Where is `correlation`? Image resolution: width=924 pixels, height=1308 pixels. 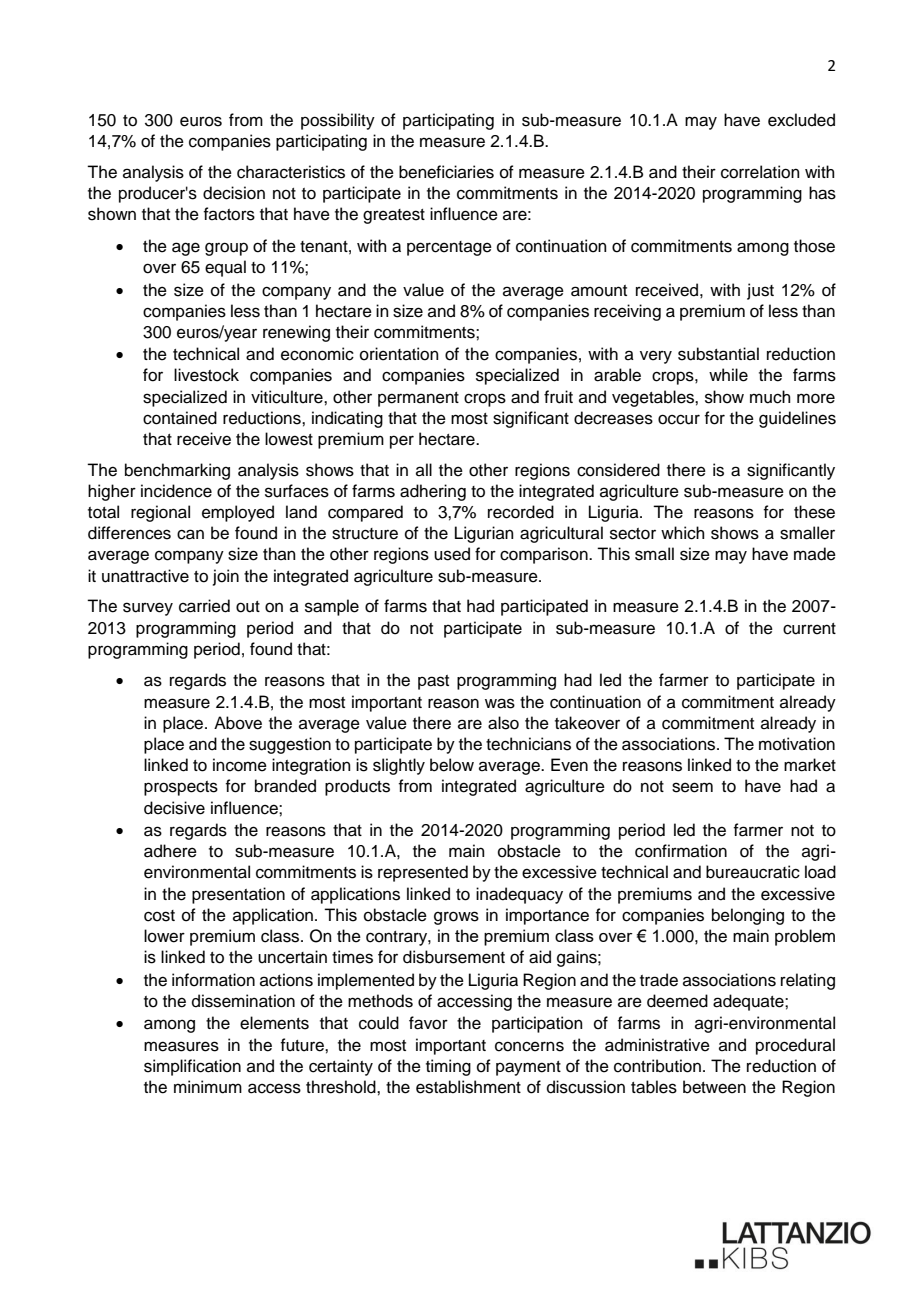 correlation is located at coordinates (760, 172).
